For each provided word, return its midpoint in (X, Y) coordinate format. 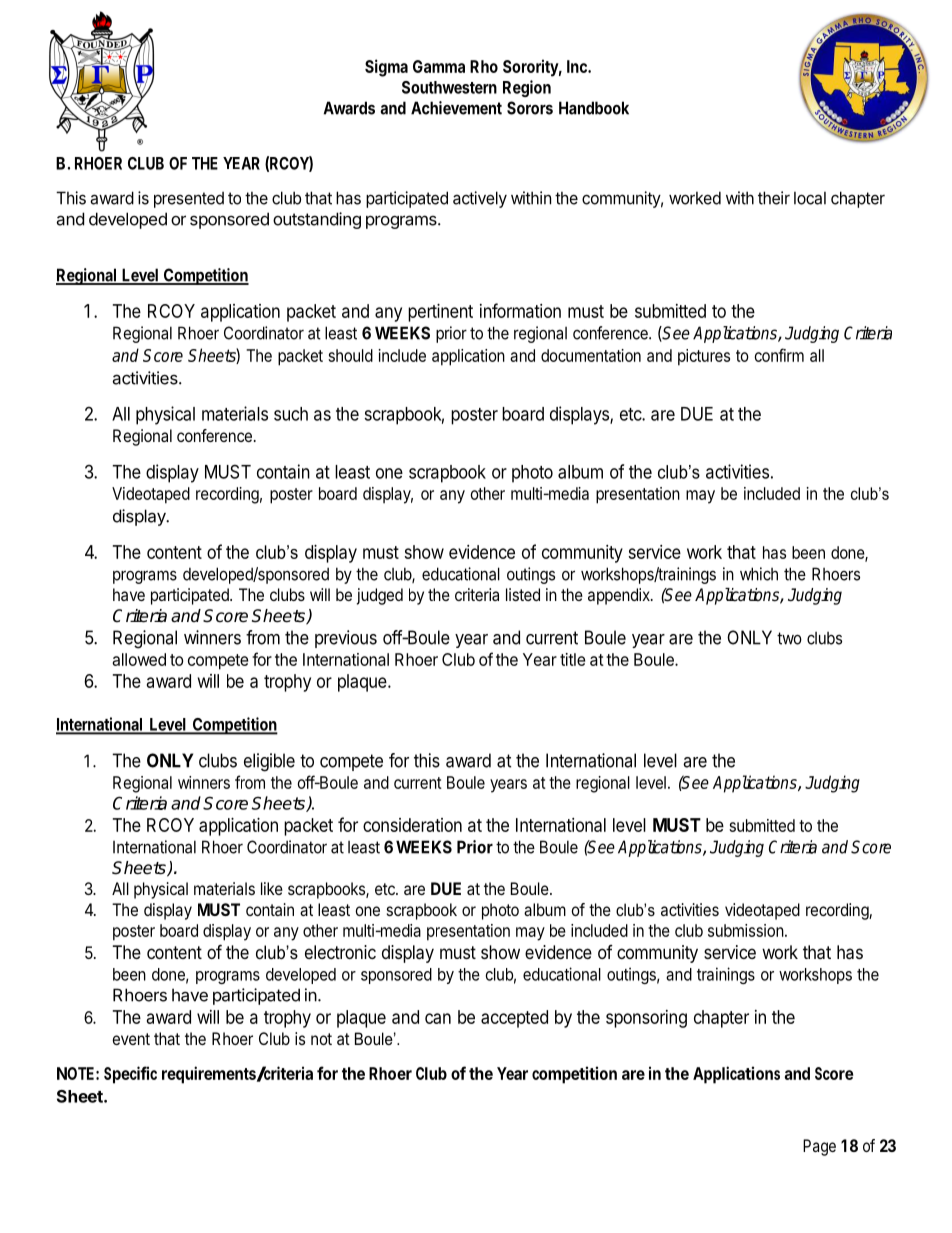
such (291, 414)
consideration (412, 825)
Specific (130, 1075)
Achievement (456, 108)
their (774, 198)
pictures (704, 357)
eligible (269, 762)
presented (189, 200)
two (789, 638)
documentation (591, 355)
